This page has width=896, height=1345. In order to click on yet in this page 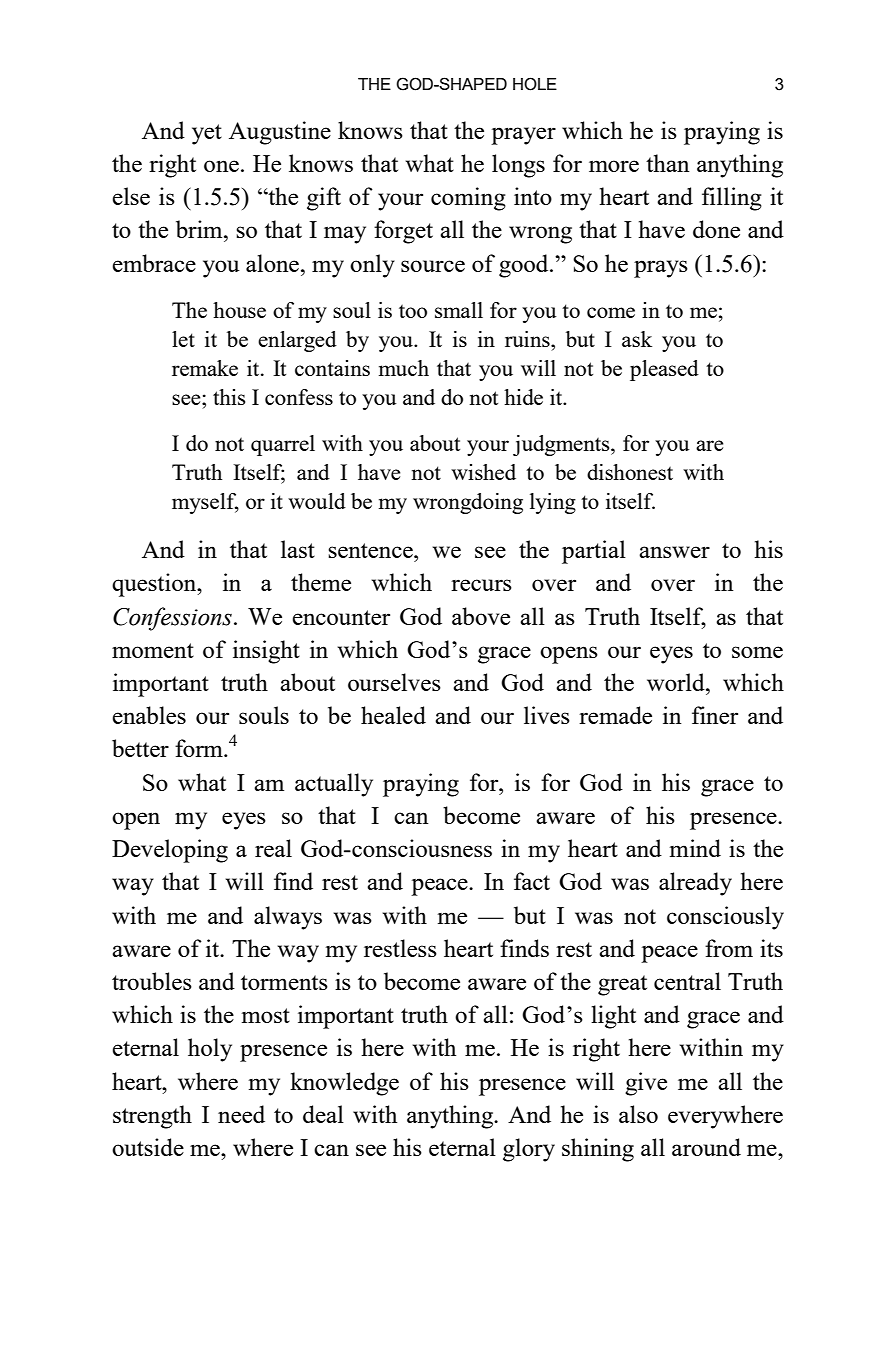, I will do `click(207, 134)`.
